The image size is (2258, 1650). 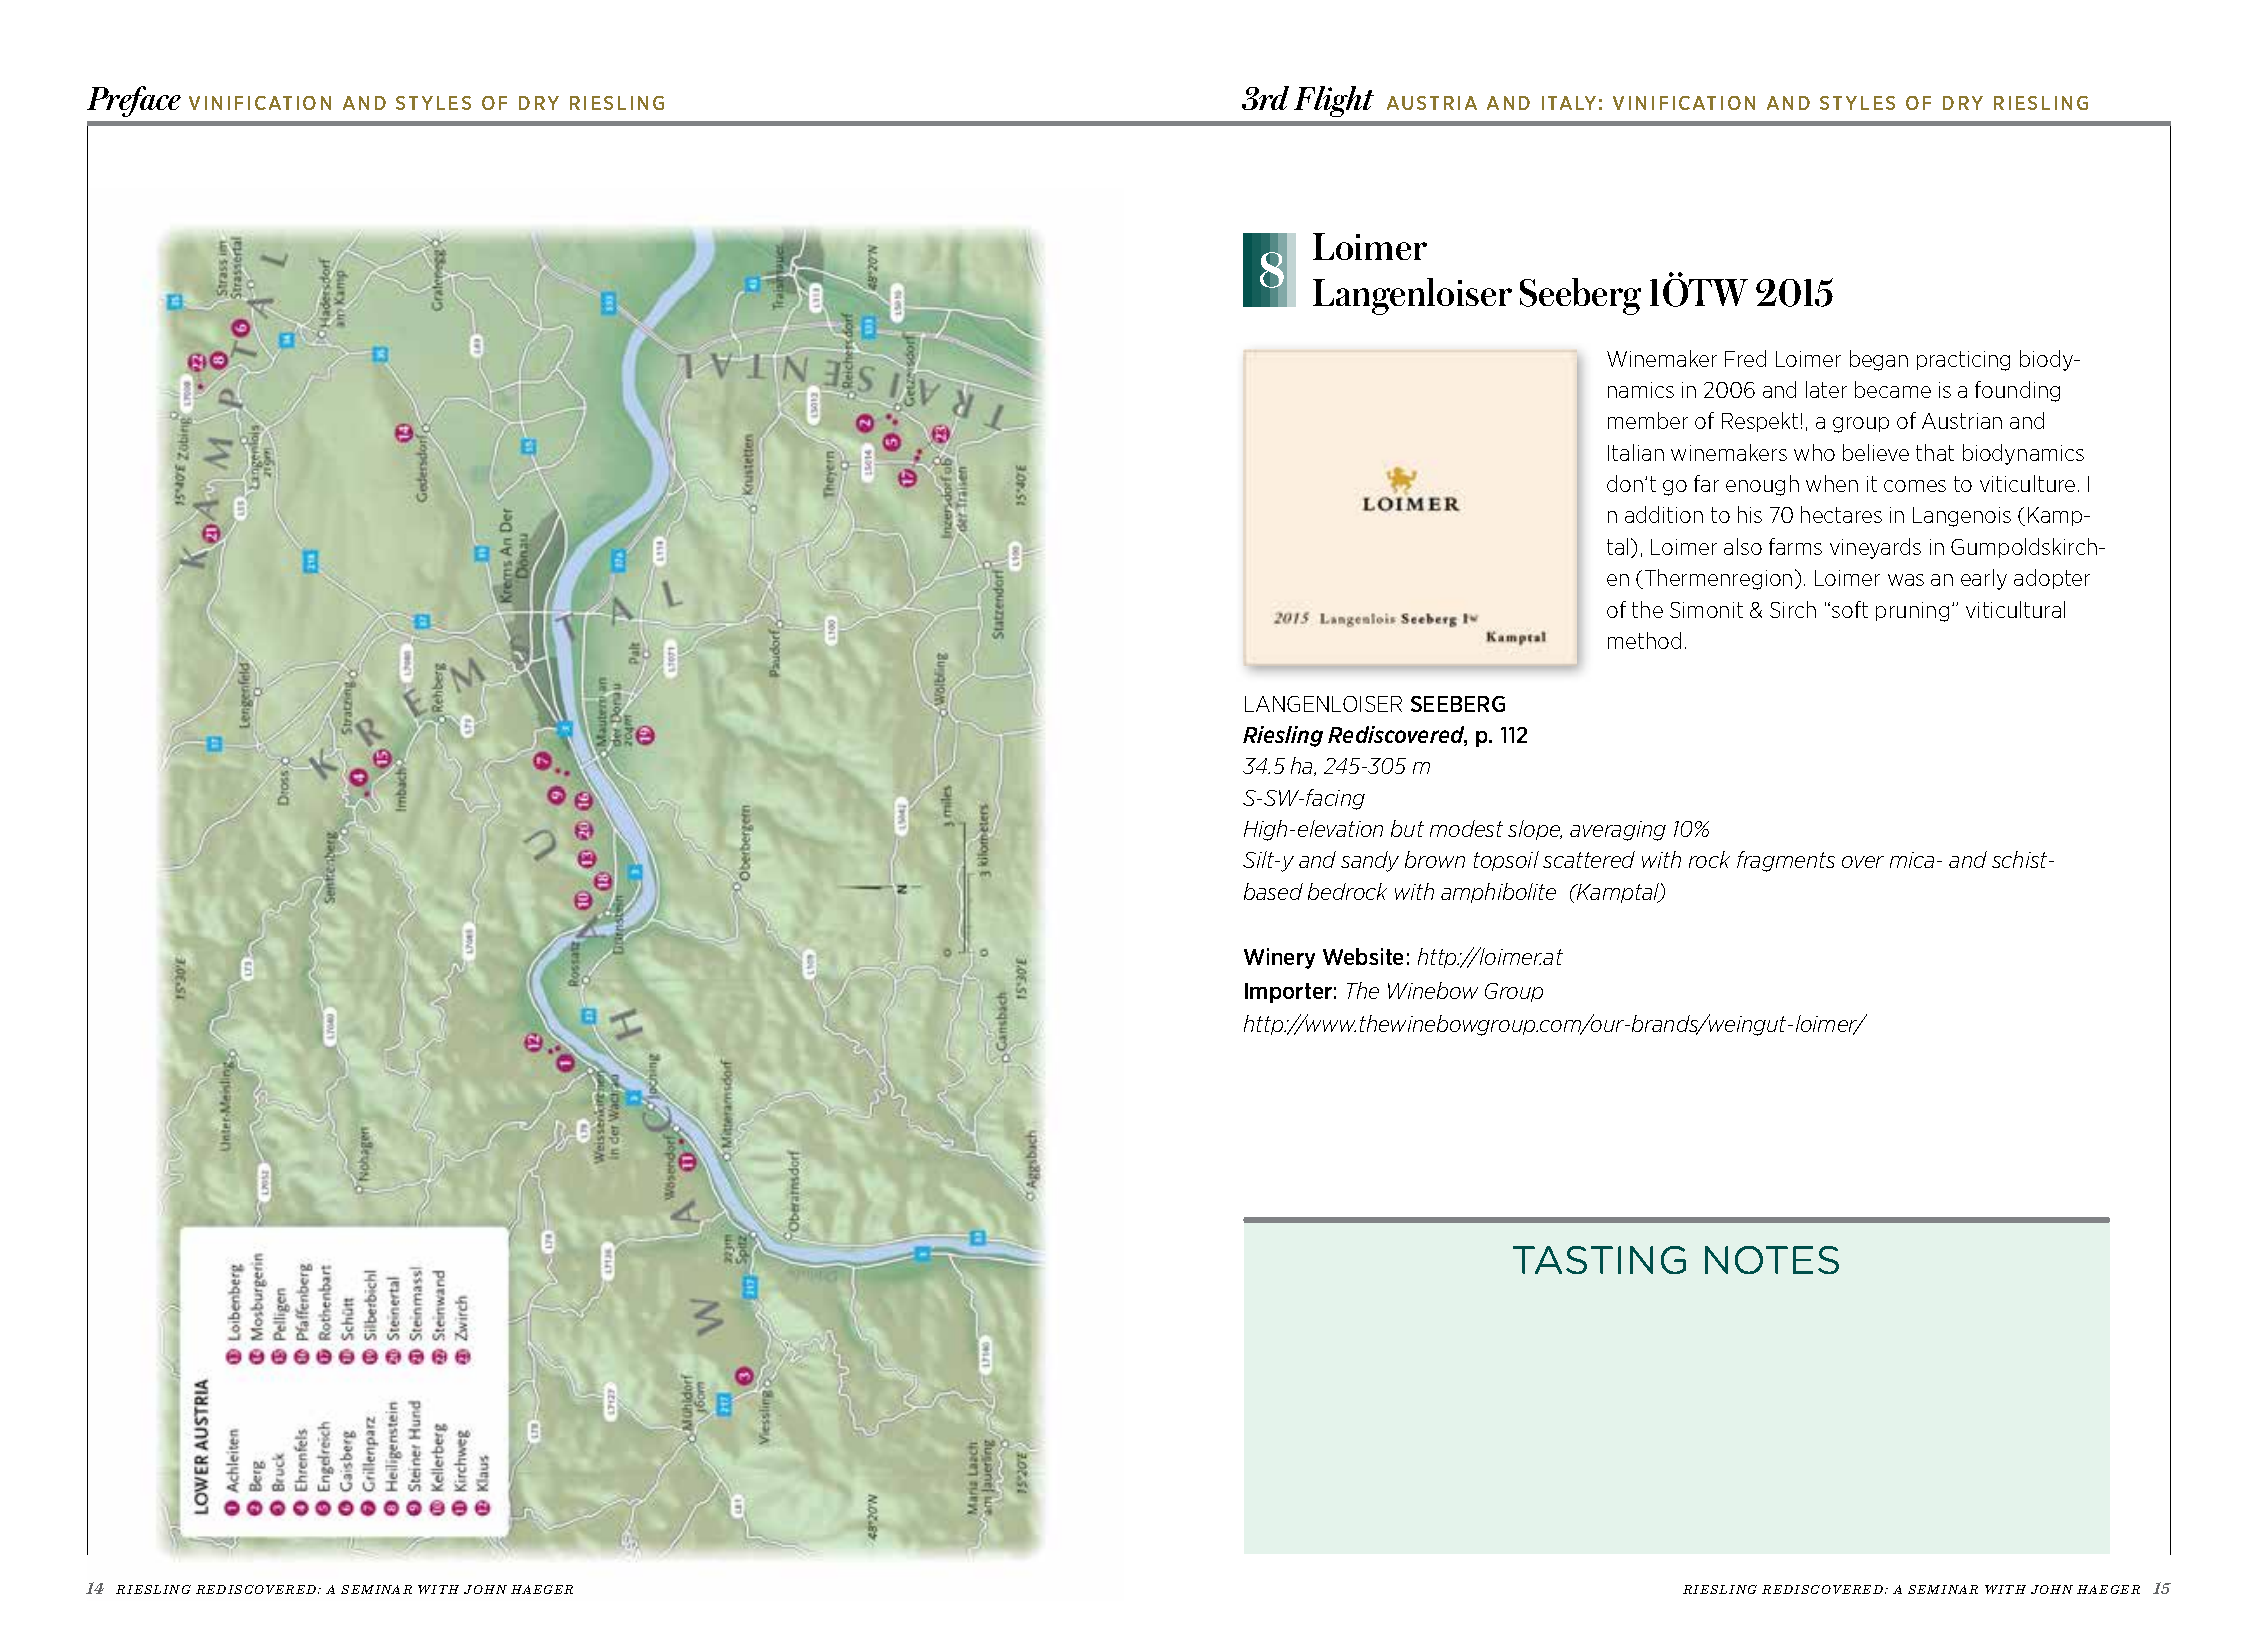 What do you see at coordinates (1599, 1260) in the document?
I see `TASTING` at bounding box center [1599, 1260].
